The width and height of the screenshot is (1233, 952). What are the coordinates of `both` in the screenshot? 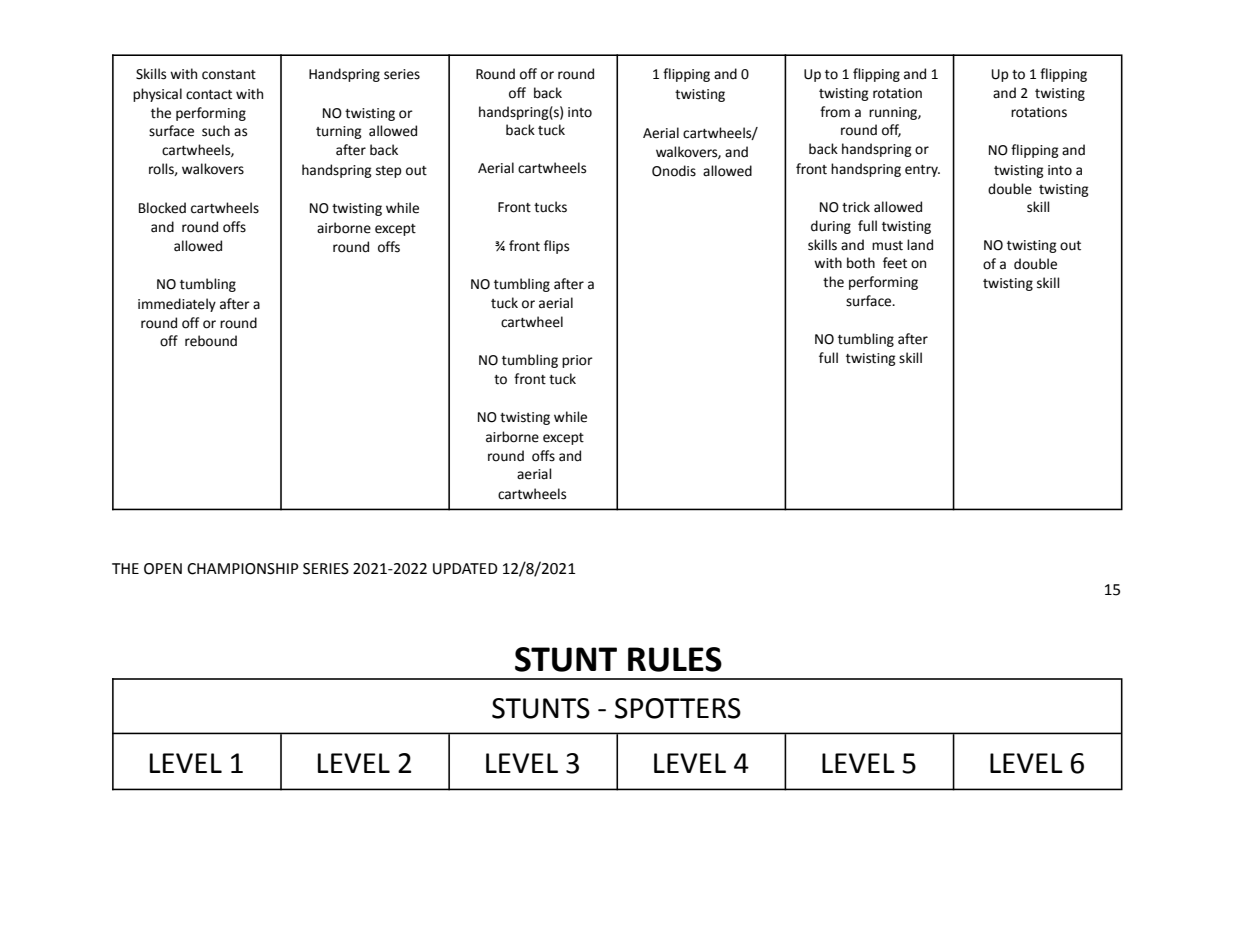 It's located at (861, 263).
